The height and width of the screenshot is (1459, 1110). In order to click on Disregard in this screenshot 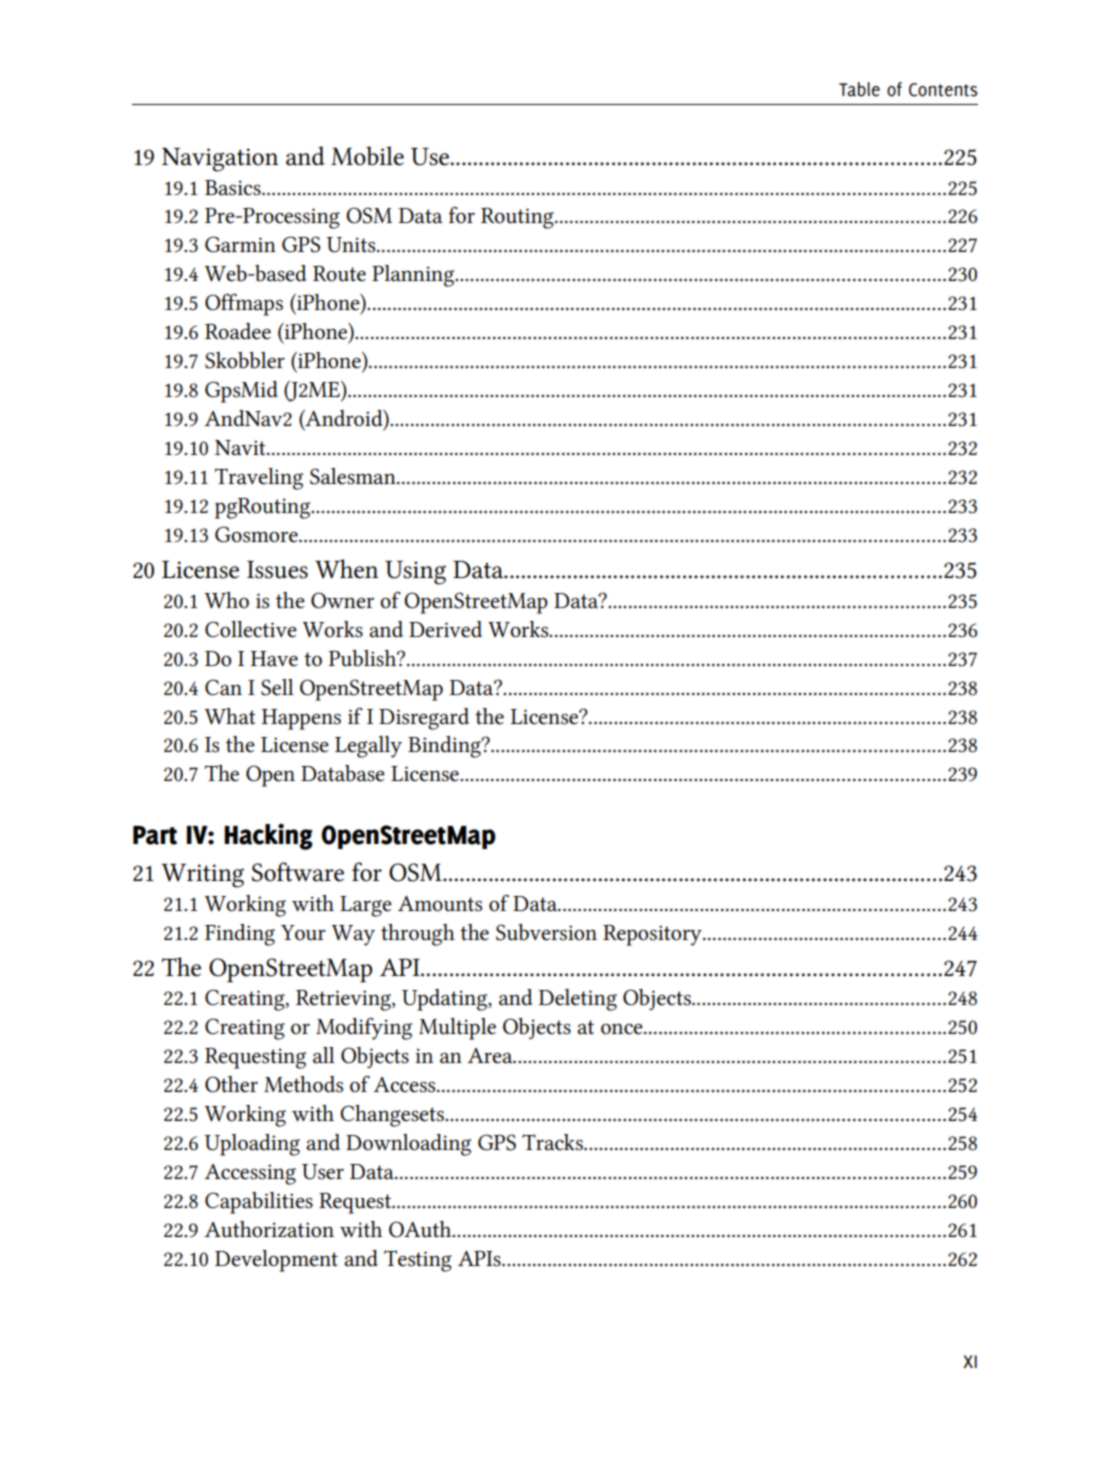, I will do `click(424, 719)`.
